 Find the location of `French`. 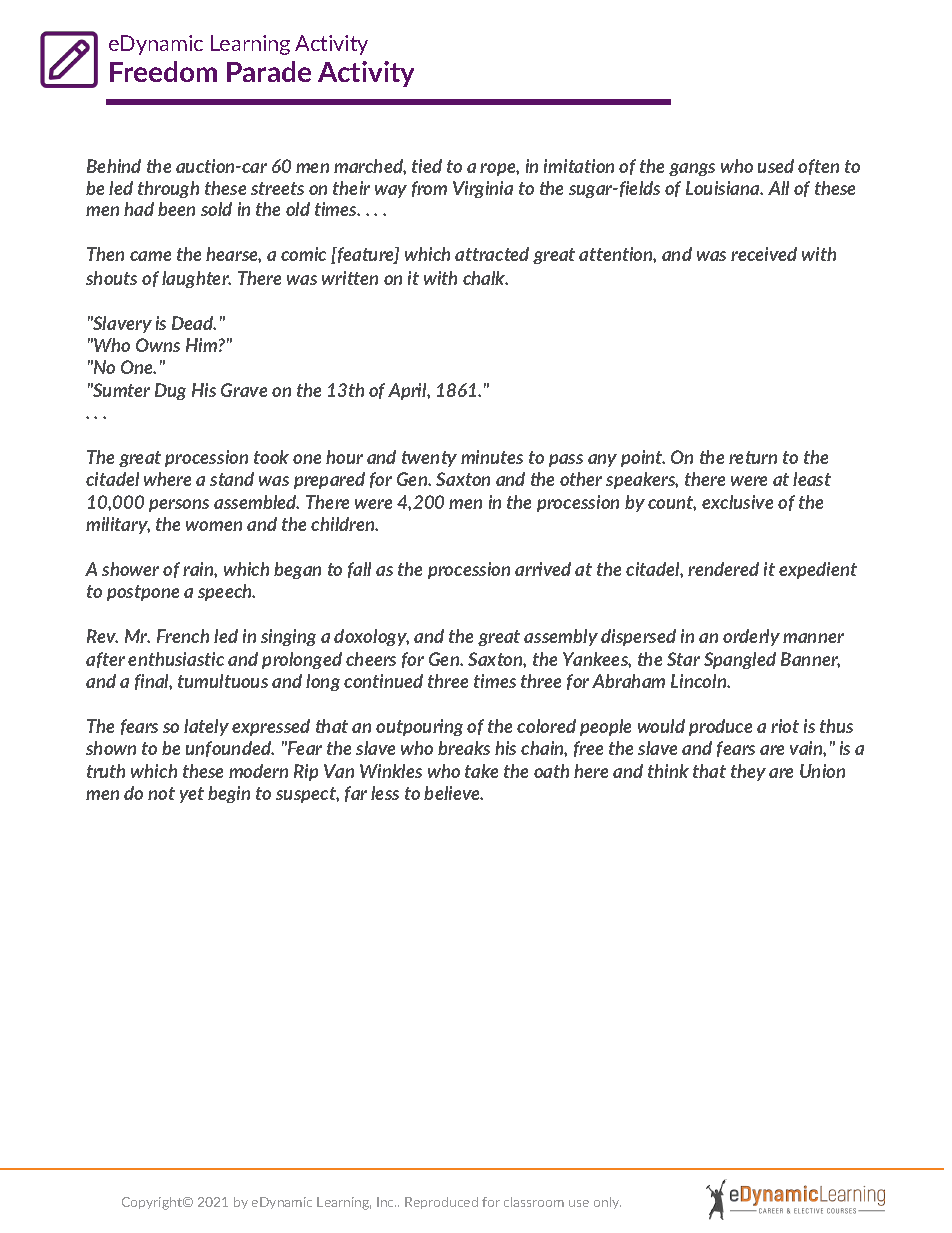

French is located at coordinates (183, 636).
